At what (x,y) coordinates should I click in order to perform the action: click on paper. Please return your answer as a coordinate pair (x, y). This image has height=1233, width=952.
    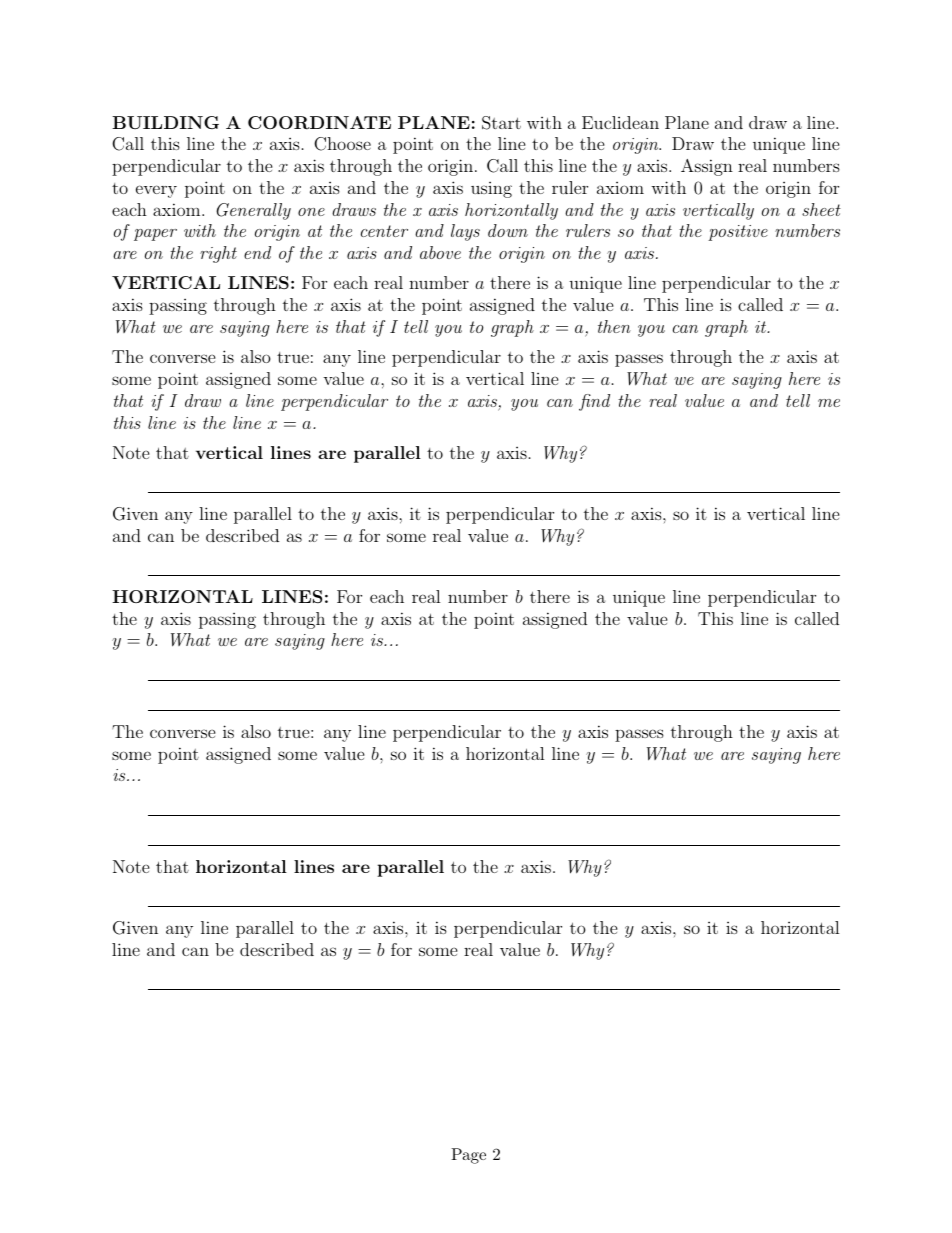
    Looking at the image, I should click on (155, 235).
